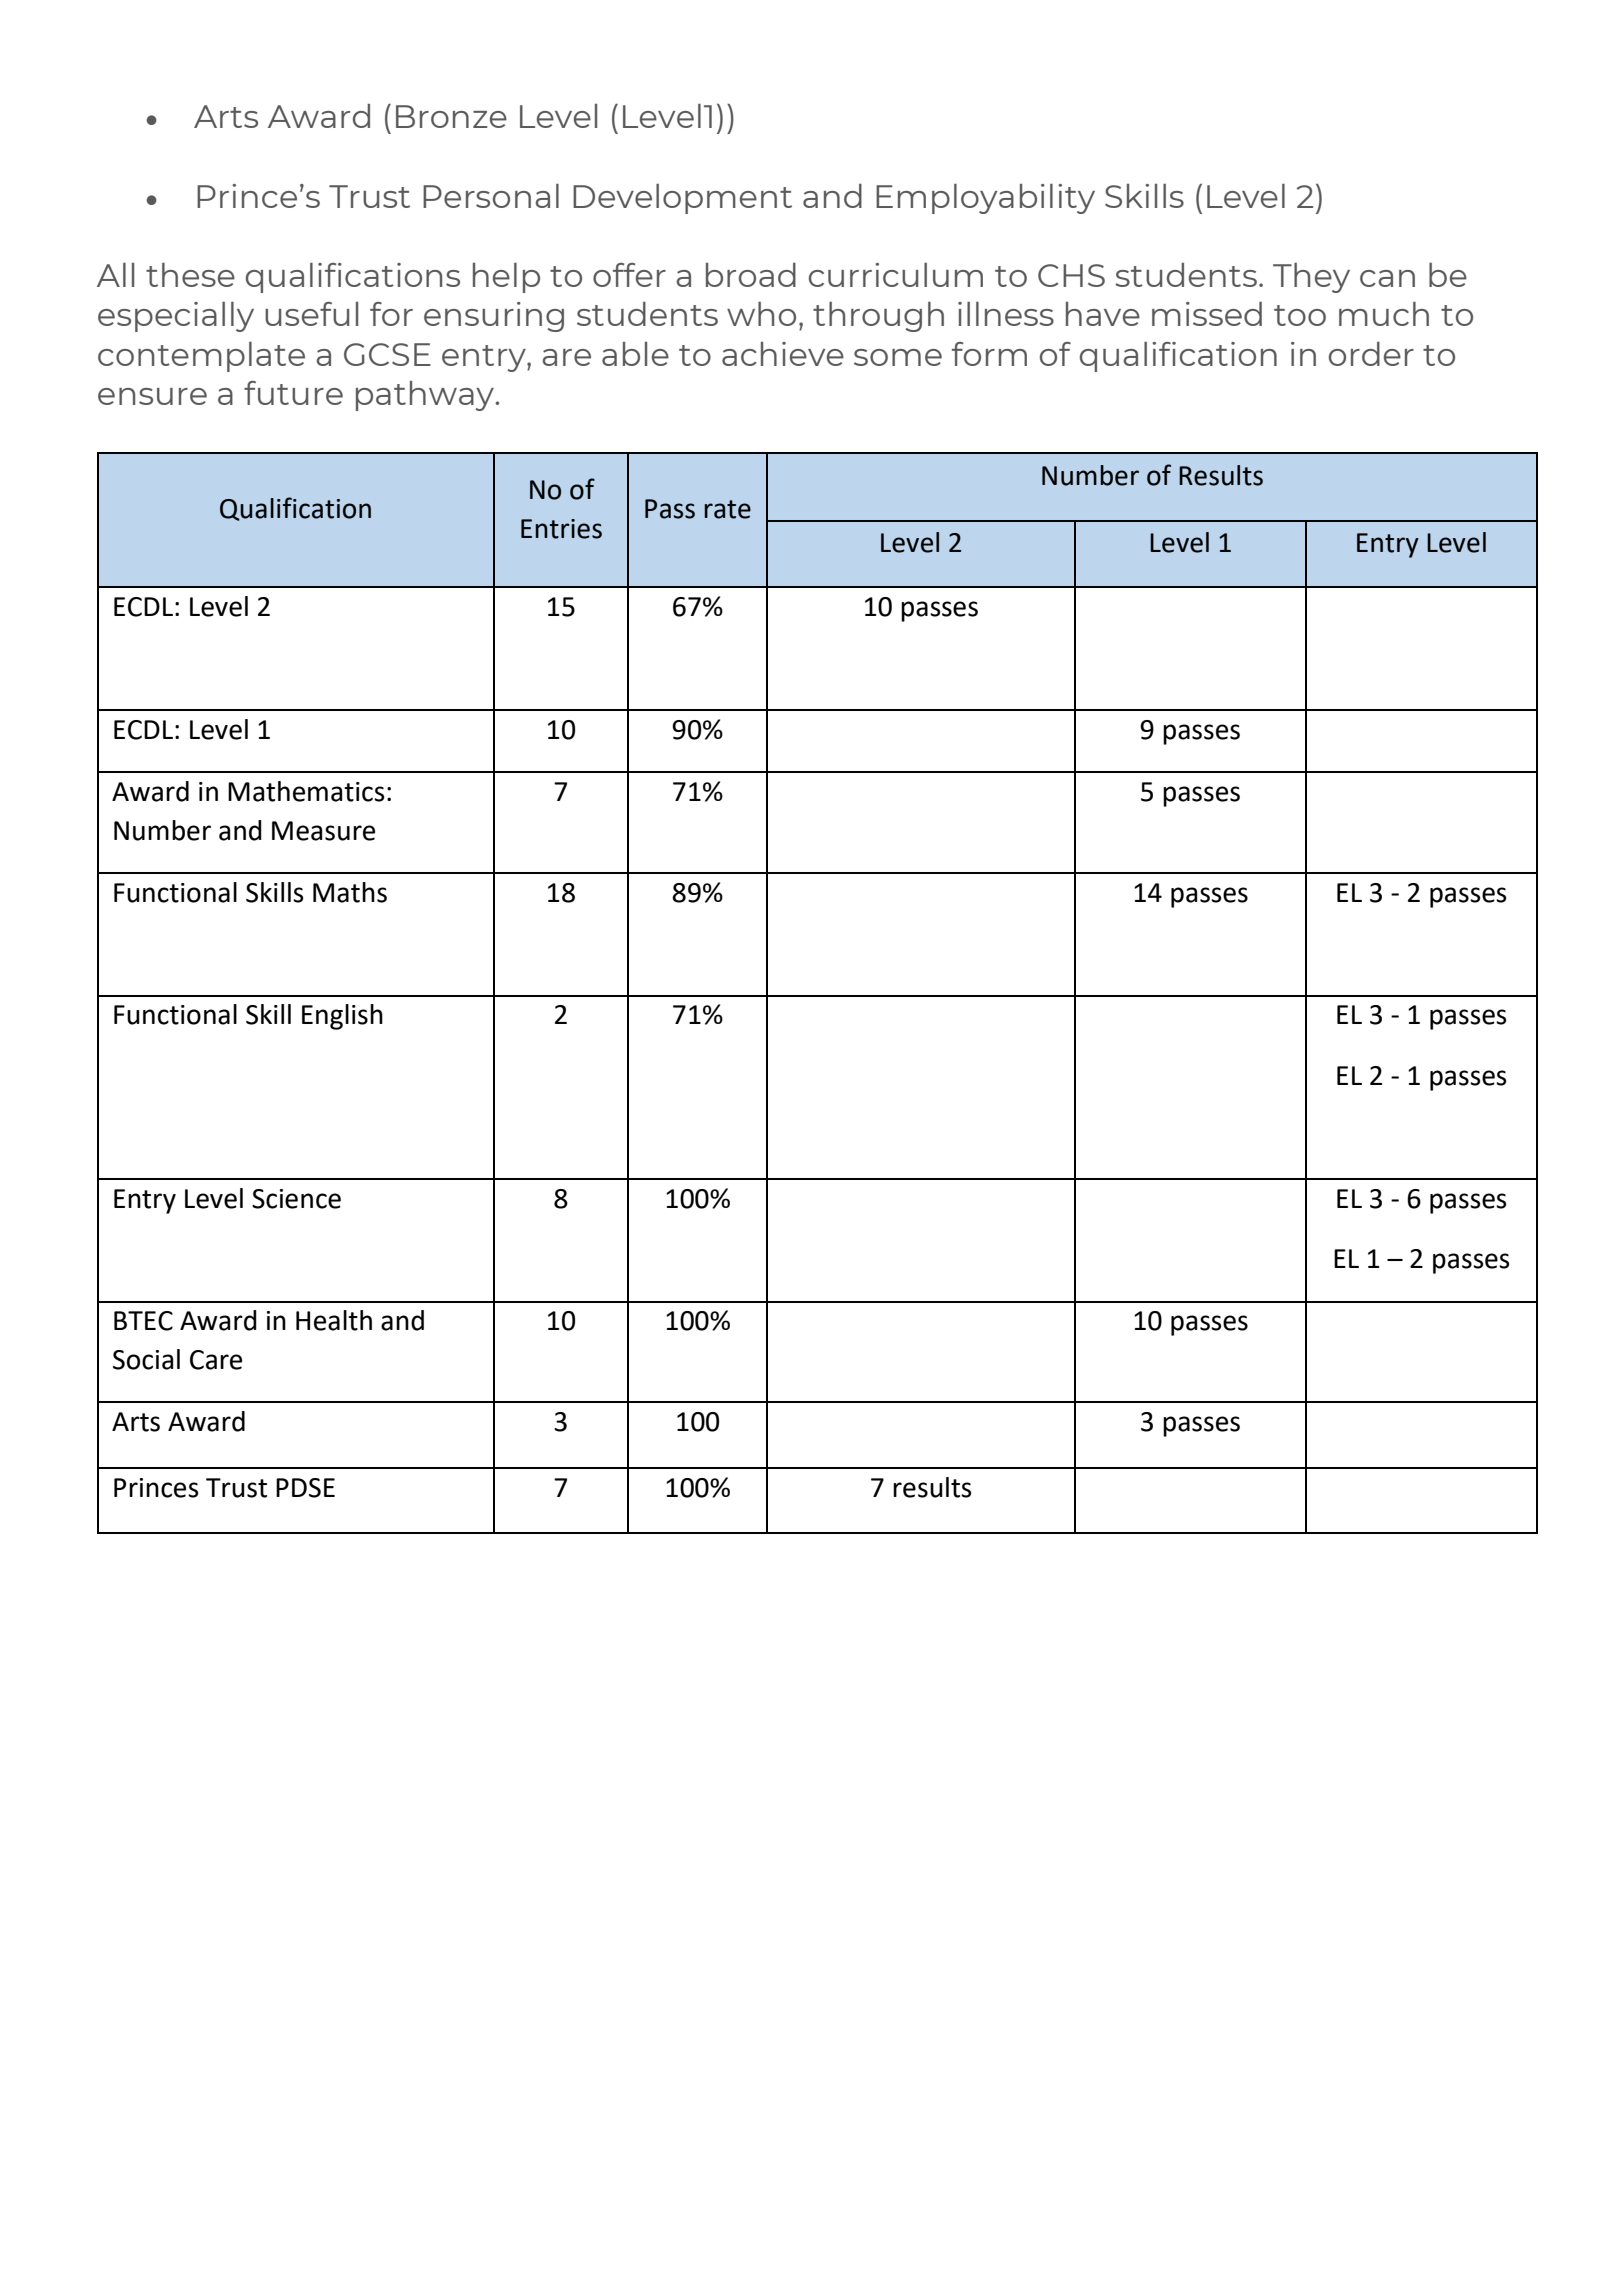 The height and width of the image is (2269, 1604). Describe the element at coordinates (1371, 354) in the image. I see `order` at that location.
